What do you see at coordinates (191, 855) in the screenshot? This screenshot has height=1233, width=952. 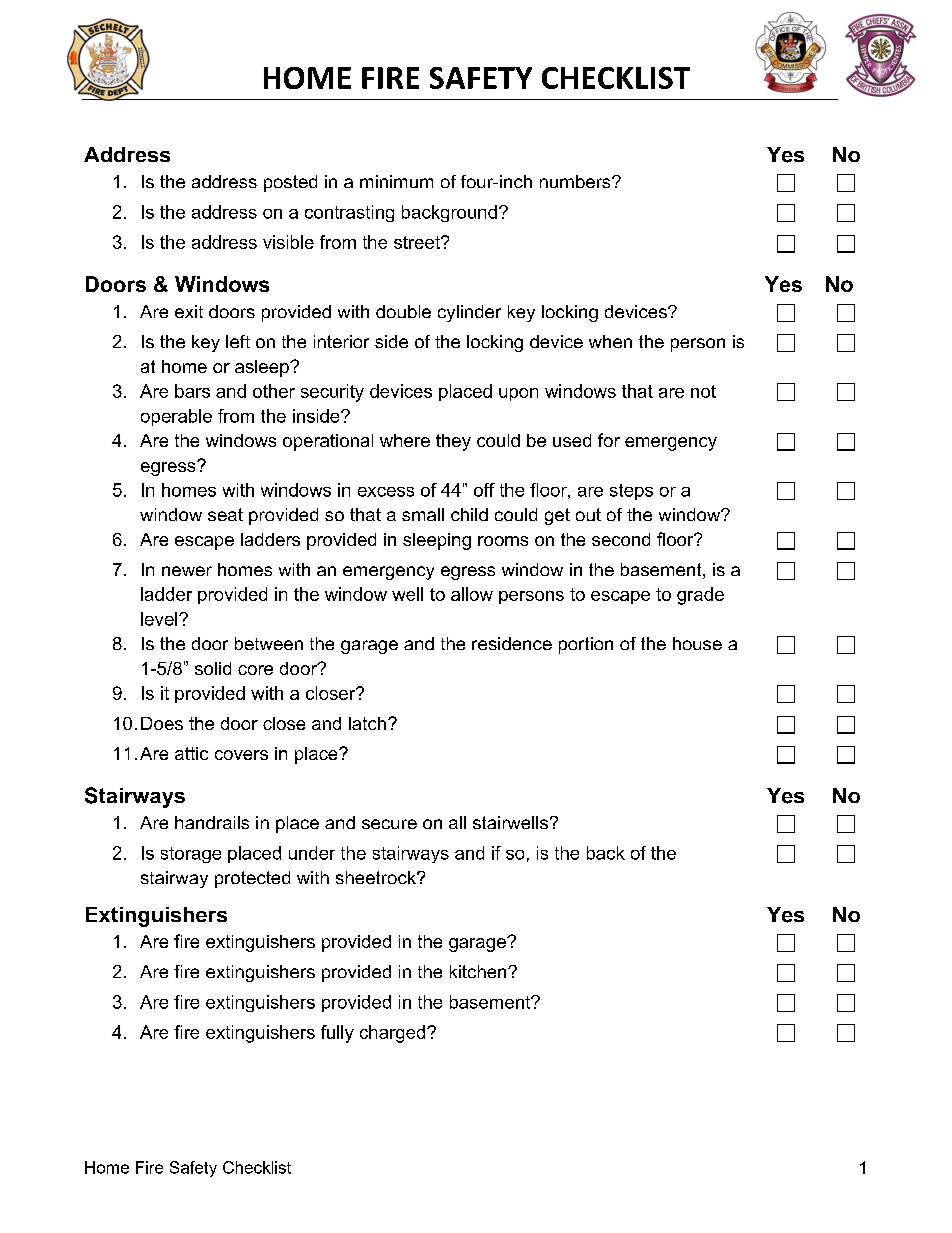 I see `storage` at bounding box center [191, 855].
